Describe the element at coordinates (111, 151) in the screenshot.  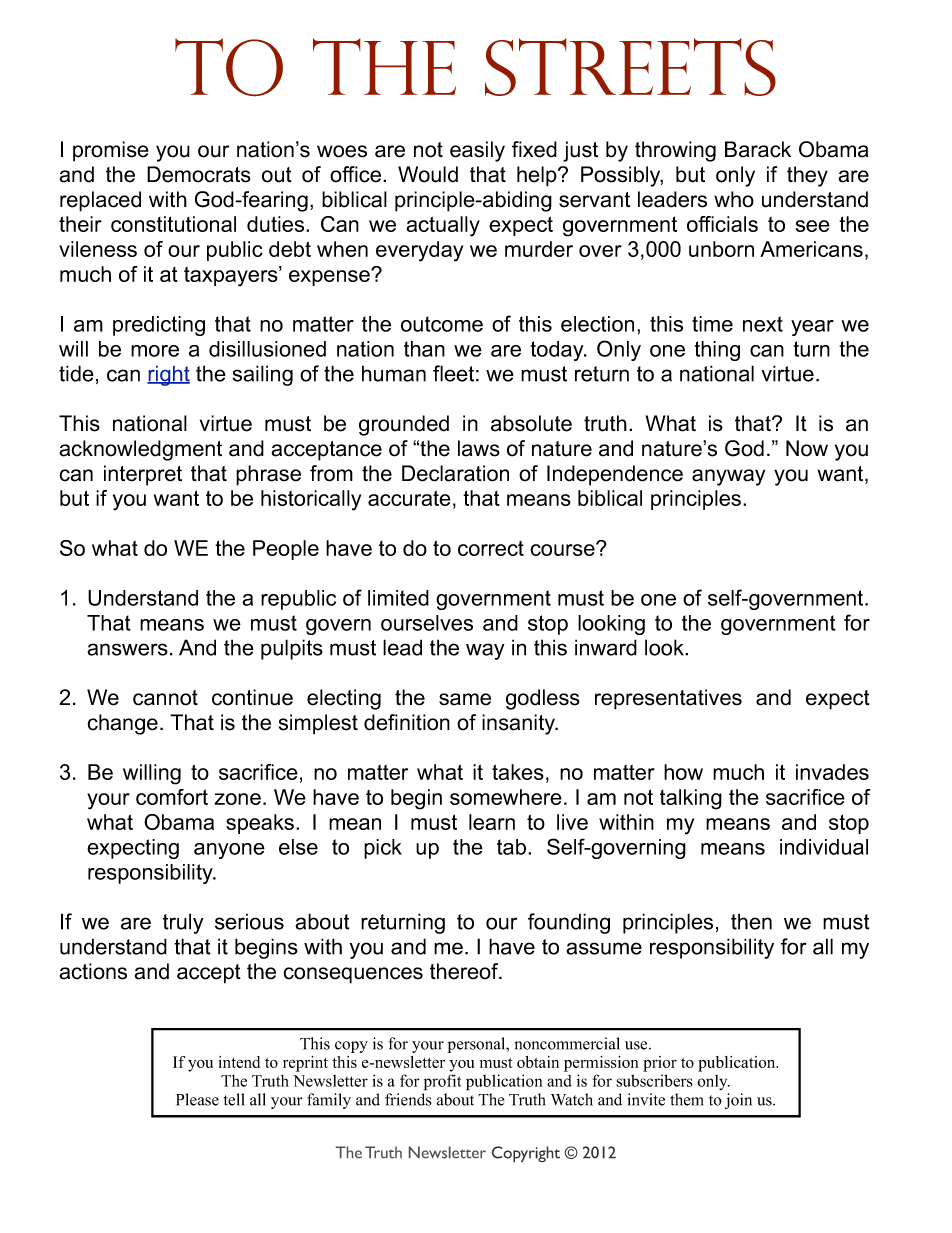
I see `promise` at that location.
